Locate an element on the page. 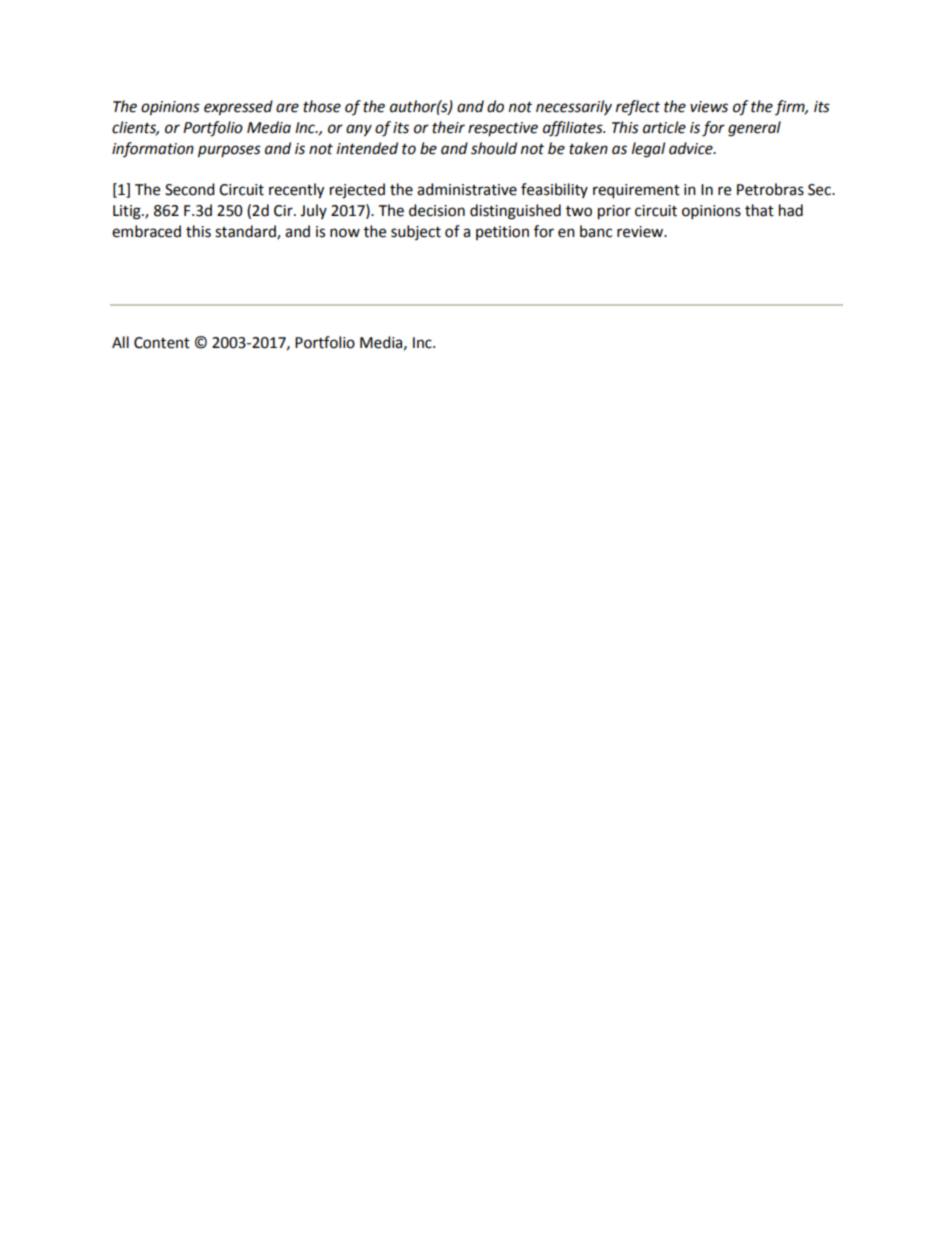 Image resolution: width=952 pixels, height=1233 pixels. review is located at coordinates (641, 232).
